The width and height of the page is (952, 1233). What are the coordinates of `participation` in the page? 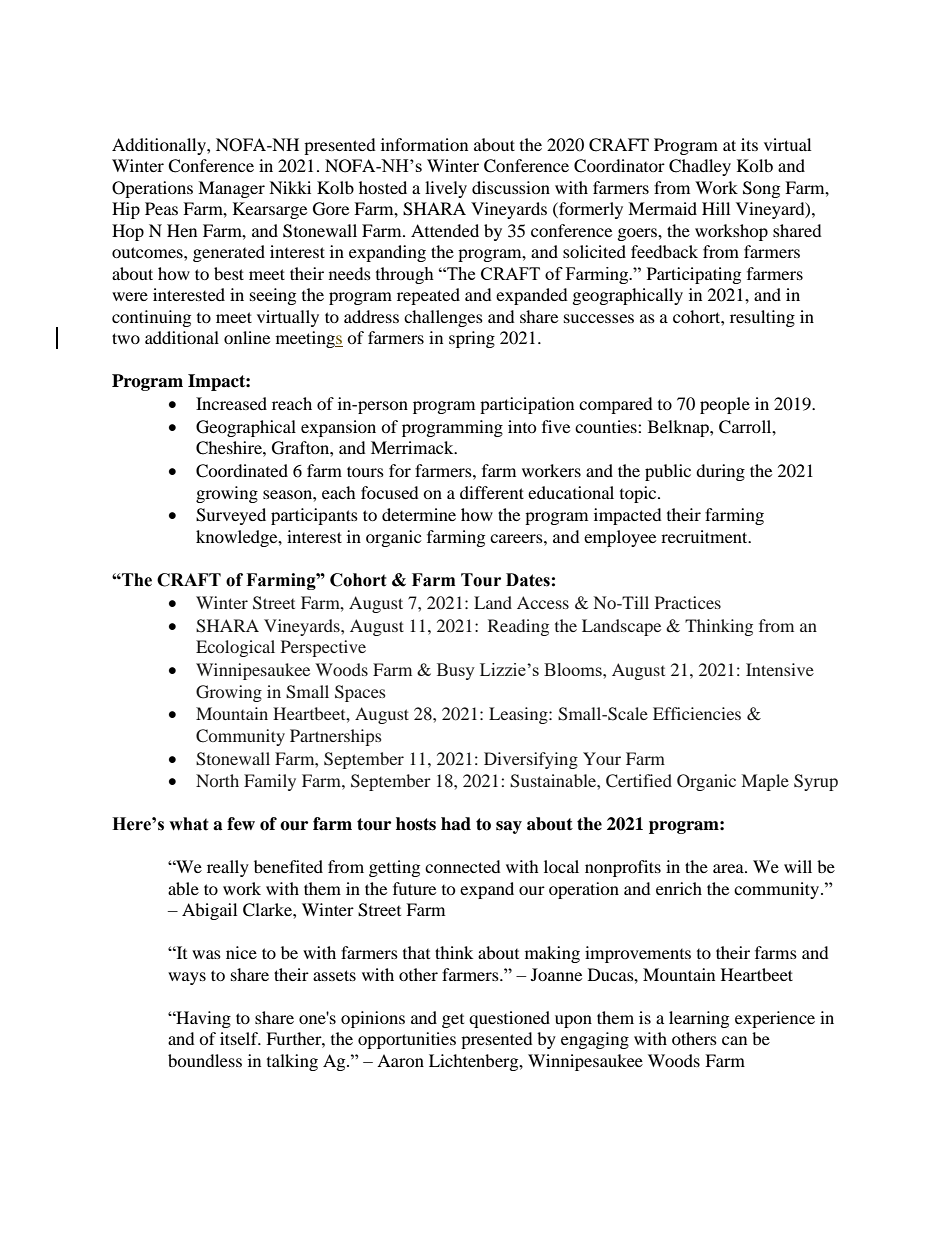 It's located at (527, 405).
